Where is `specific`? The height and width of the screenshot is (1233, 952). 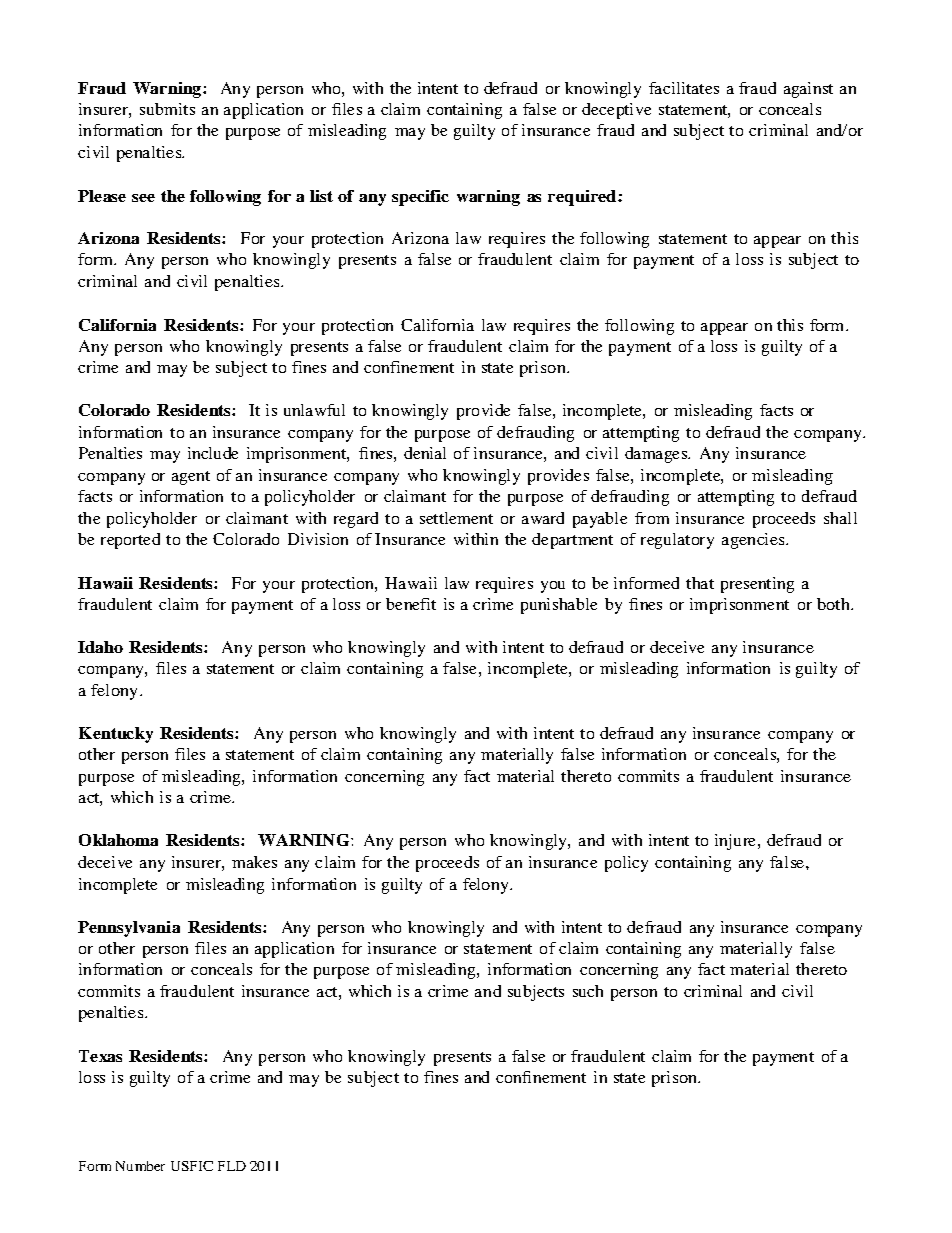 specific is located at coordinates (420, 198).
